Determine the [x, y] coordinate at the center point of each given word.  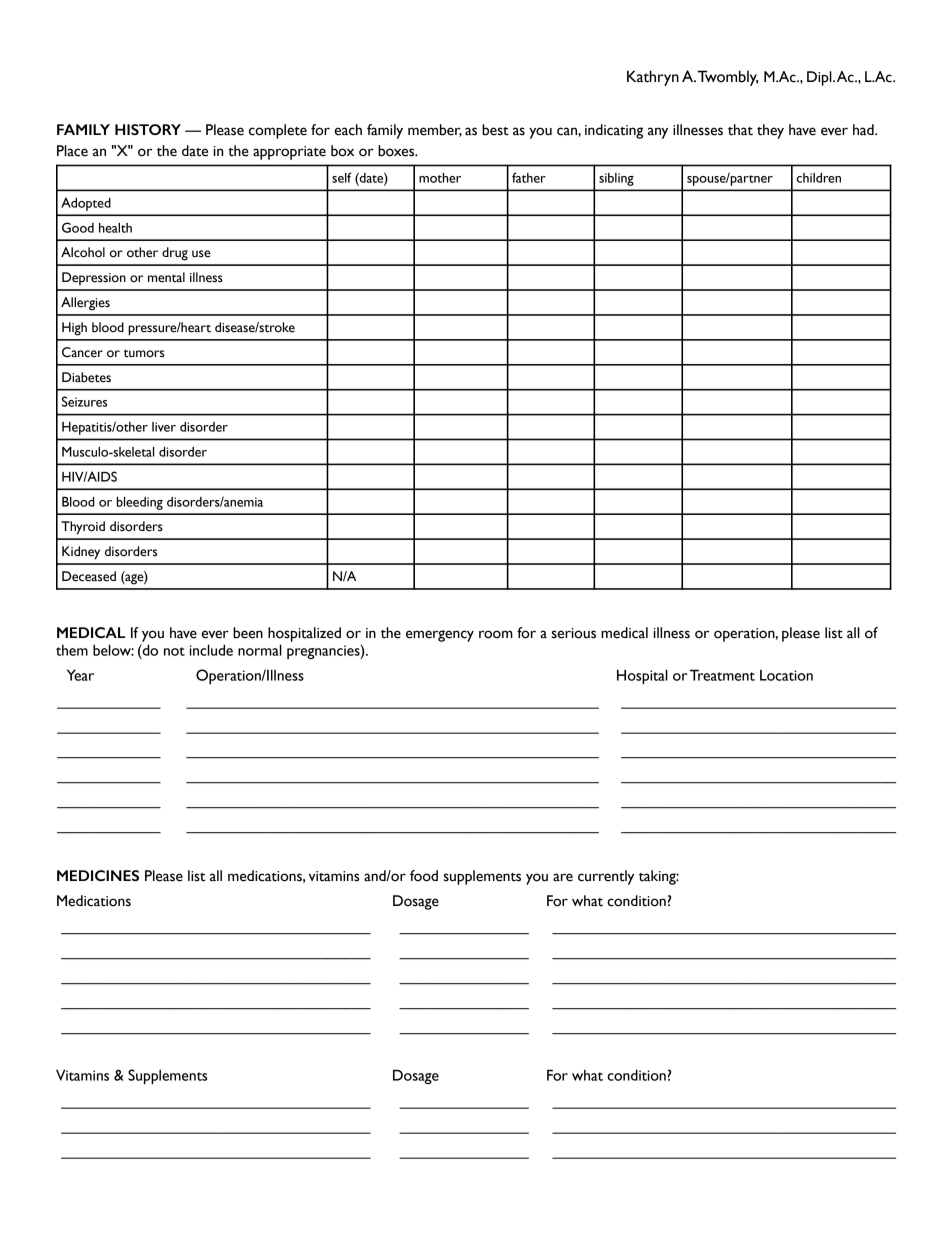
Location [786, 675]
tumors [144, 353]
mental [166, 277]
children [819, 178]
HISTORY [148, 129]
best [495, 130]
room [496, 634]
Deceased [89, 576]
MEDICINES [98, 875]
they [770, 131]
